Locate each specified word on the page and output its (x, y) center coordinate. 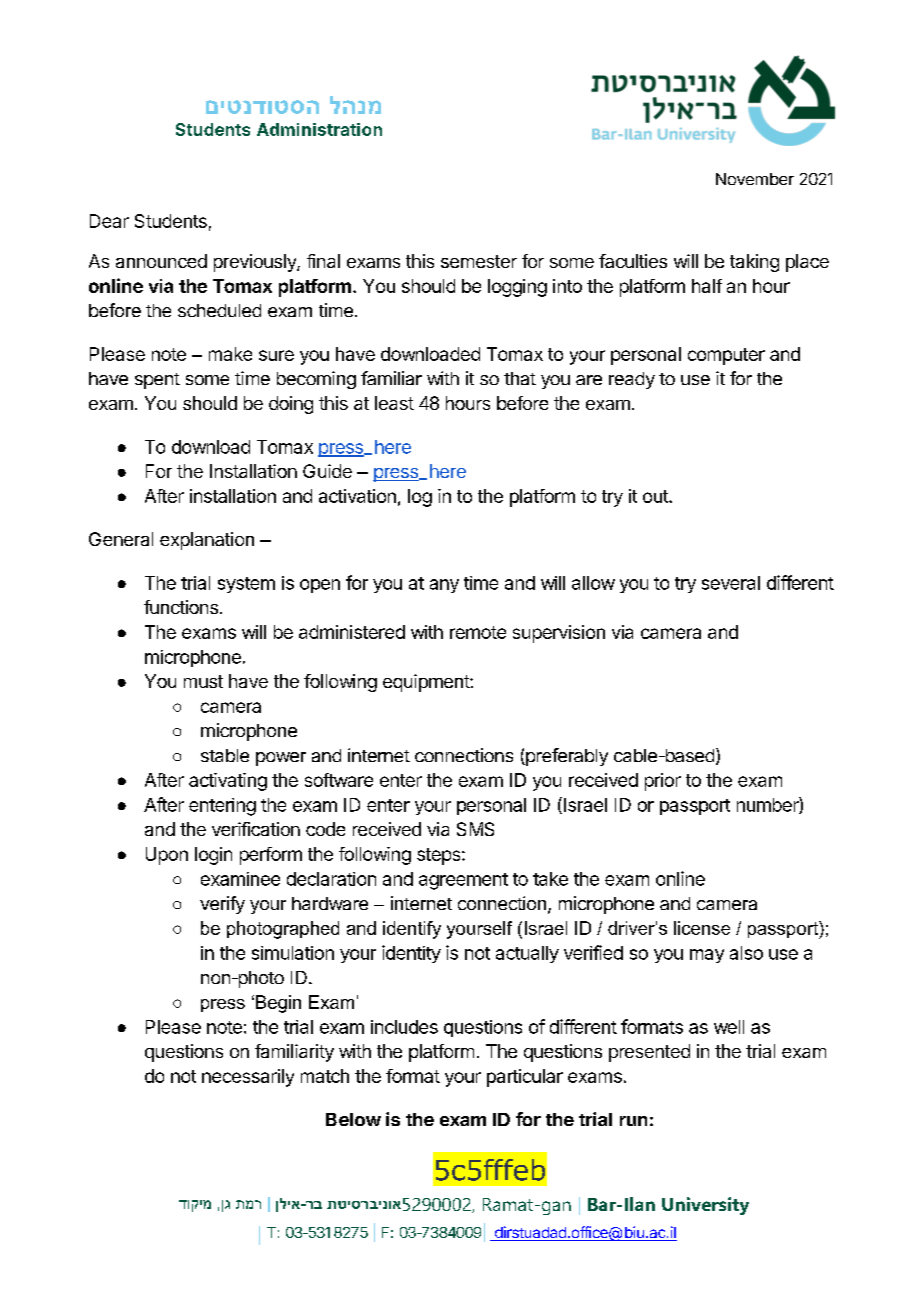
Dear (109, 221)
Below (353, 1119)
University (705, 1206)
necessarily (248, 1078)
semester (479, 261)
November (755, 179)
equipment (427, 683)
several (731, 583)
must (203, 681)
